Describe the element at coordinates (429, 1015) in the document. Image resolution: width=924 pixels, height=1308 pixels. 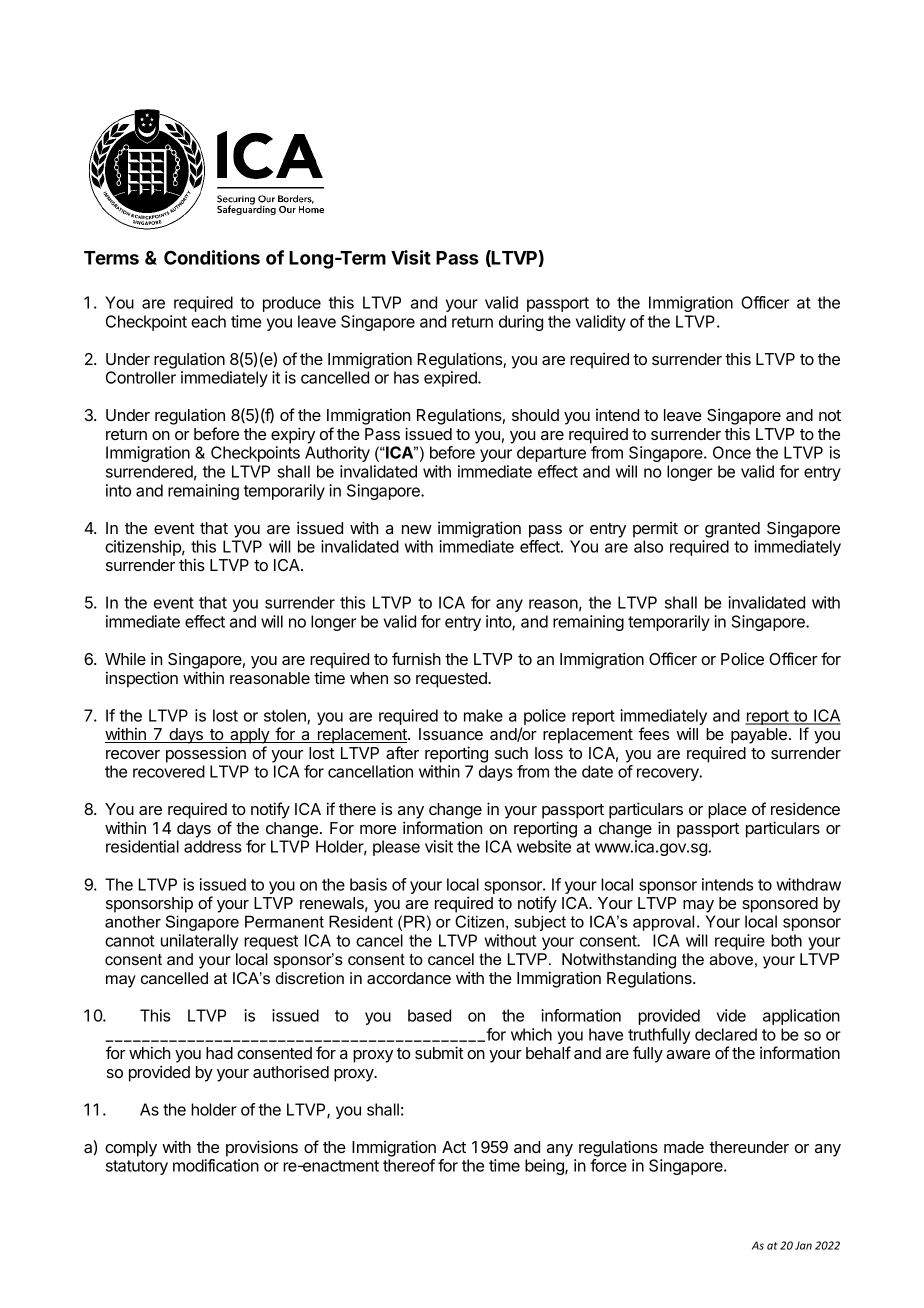
I see `based` at that location.
